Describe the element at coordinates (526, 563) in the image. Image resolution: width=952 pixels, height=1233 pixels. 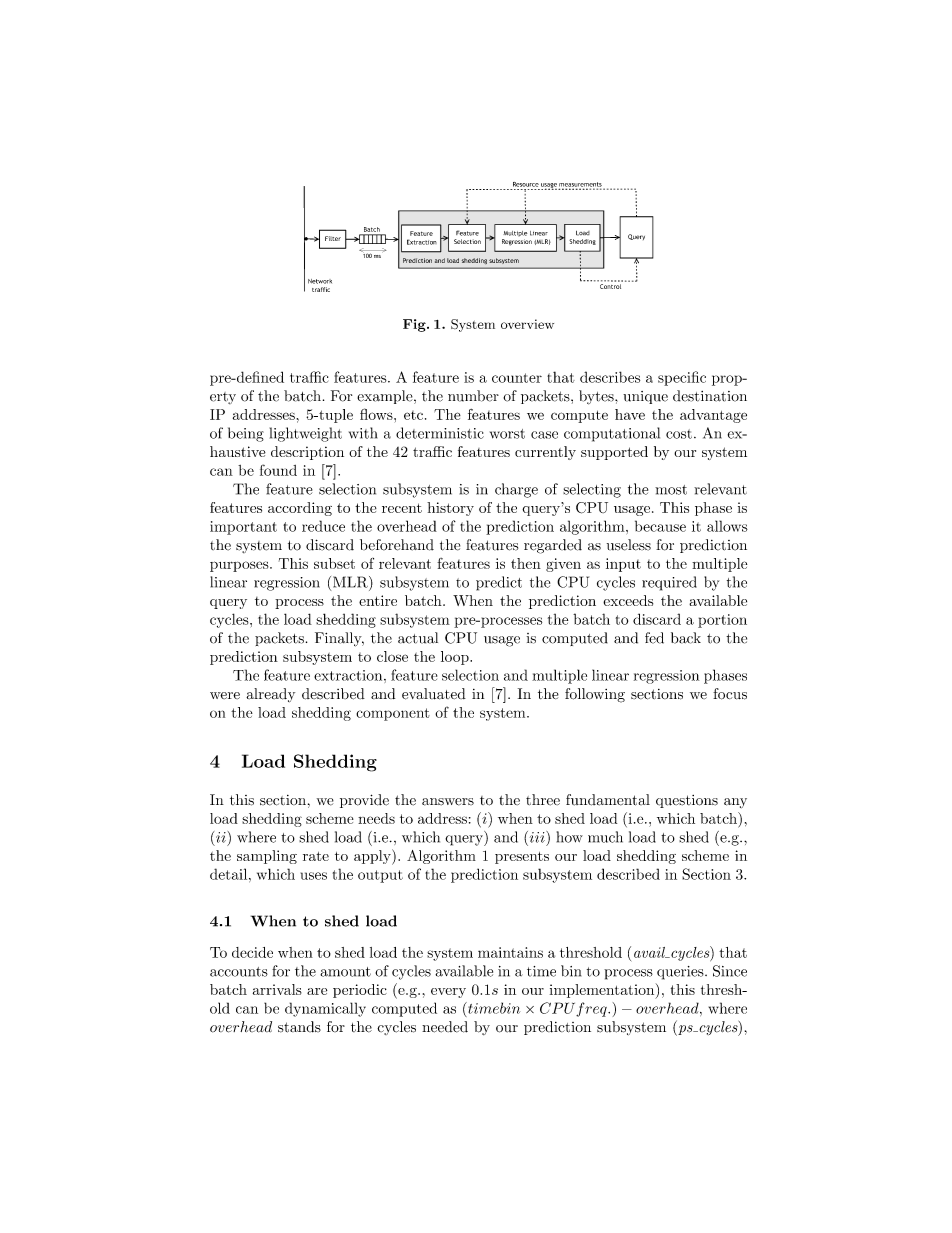
I see `then` at that location.
